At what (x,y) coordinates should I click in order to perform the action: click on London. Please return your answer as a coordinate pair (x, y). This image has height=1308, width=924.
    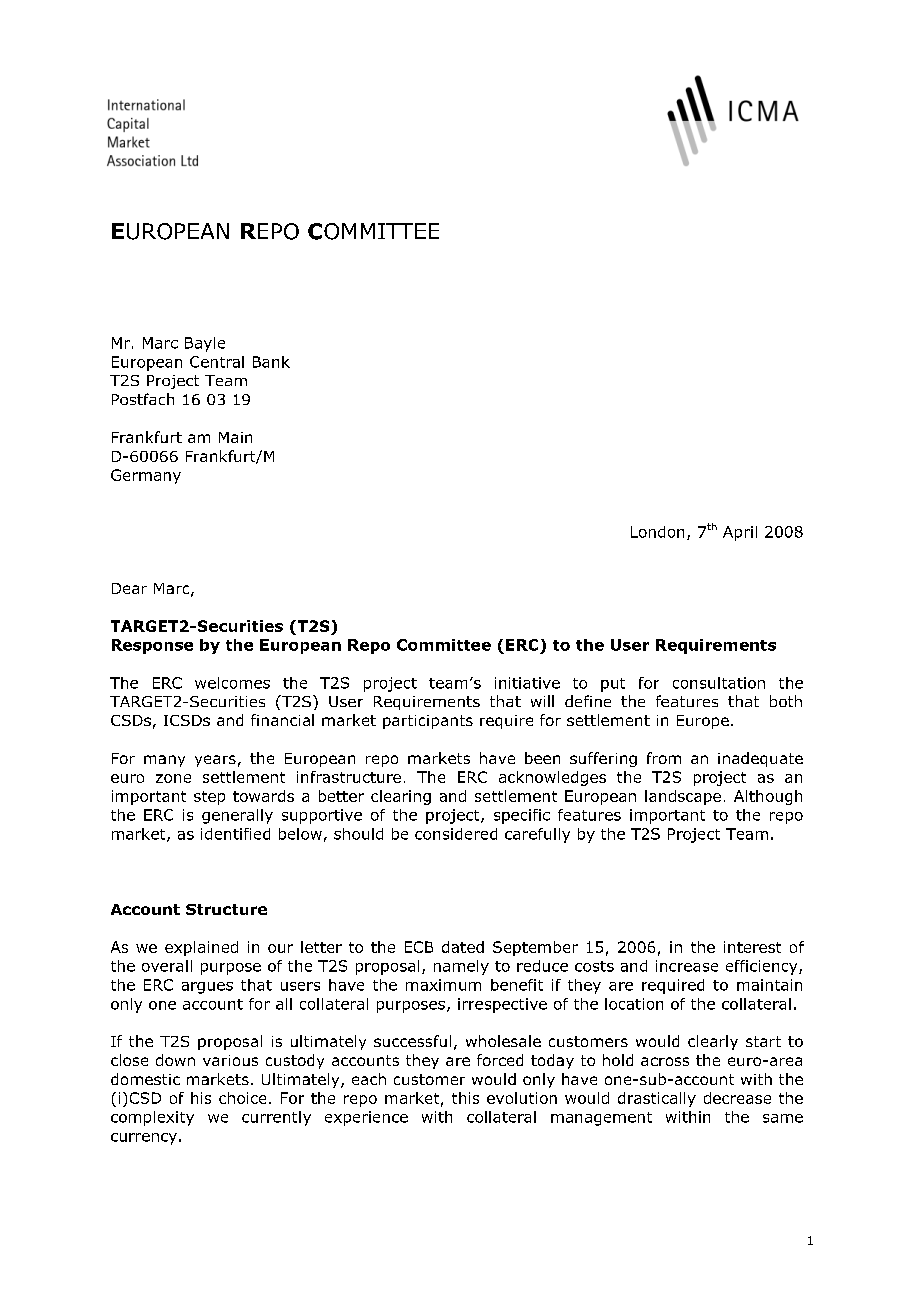
    Looking at the image, I should click on (657, 532).
